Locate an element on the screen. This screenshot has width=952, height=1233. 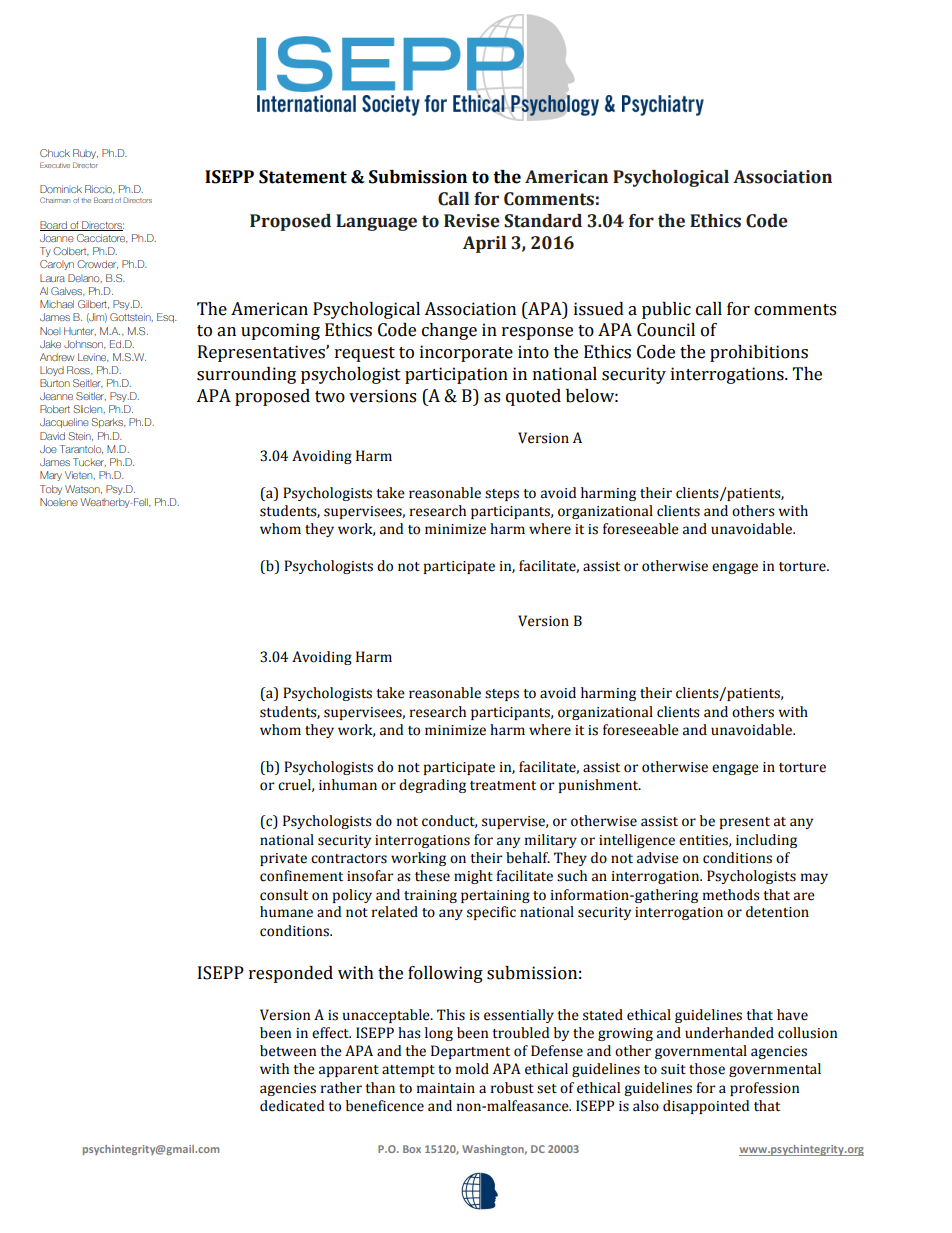
punishment is located at coordinates (600, 786).
